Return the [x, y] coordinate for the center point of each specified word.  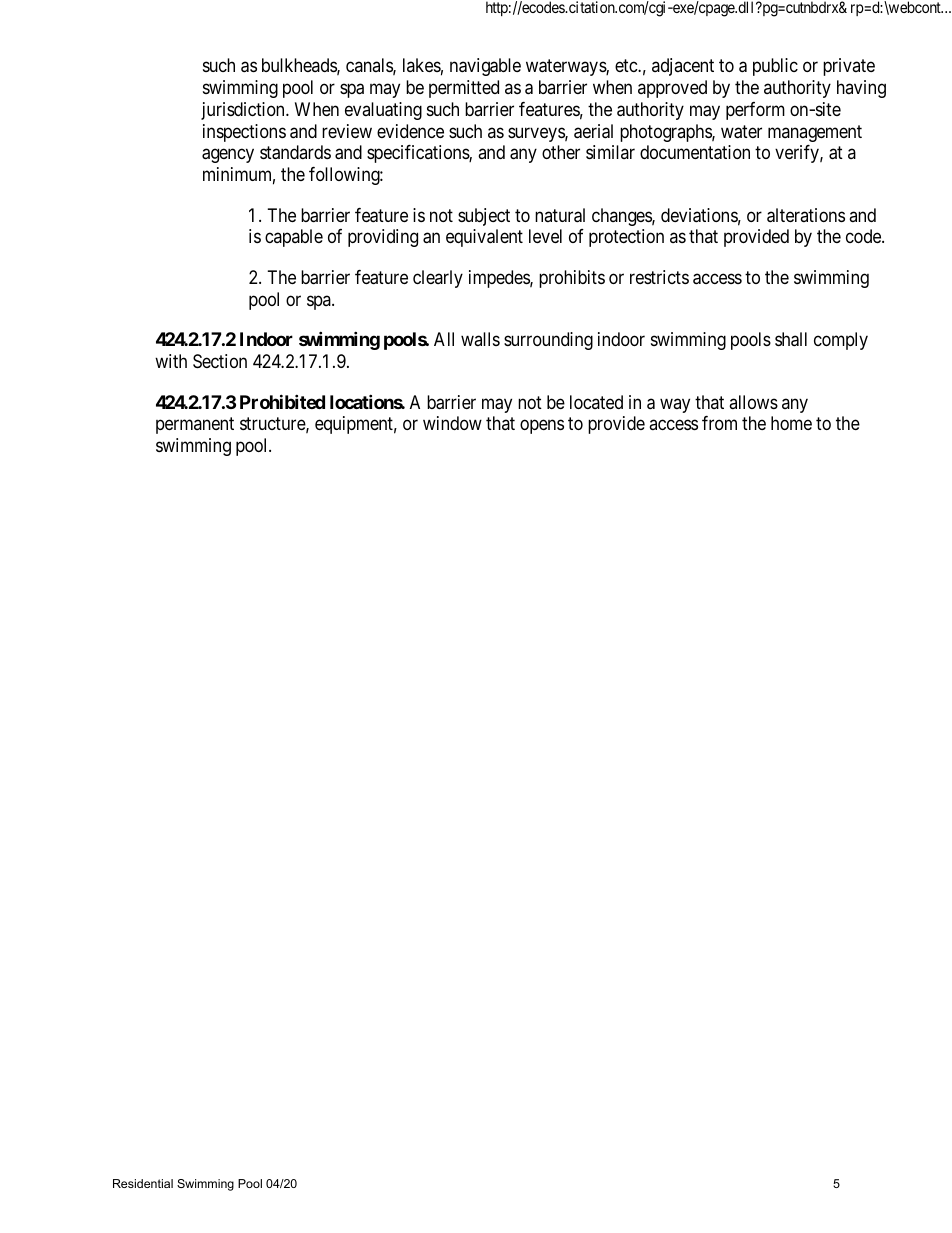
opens [542, 427]
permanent [195, 426]
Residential [143, 1183]
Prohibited [282, 401]
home [791, 423]
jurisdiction [244, 111]
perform [755, 111]
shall [791, 339]
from [719, 423]
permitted [464, 89]
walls [480, 339]
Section [220, 361]
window [452, 423]
